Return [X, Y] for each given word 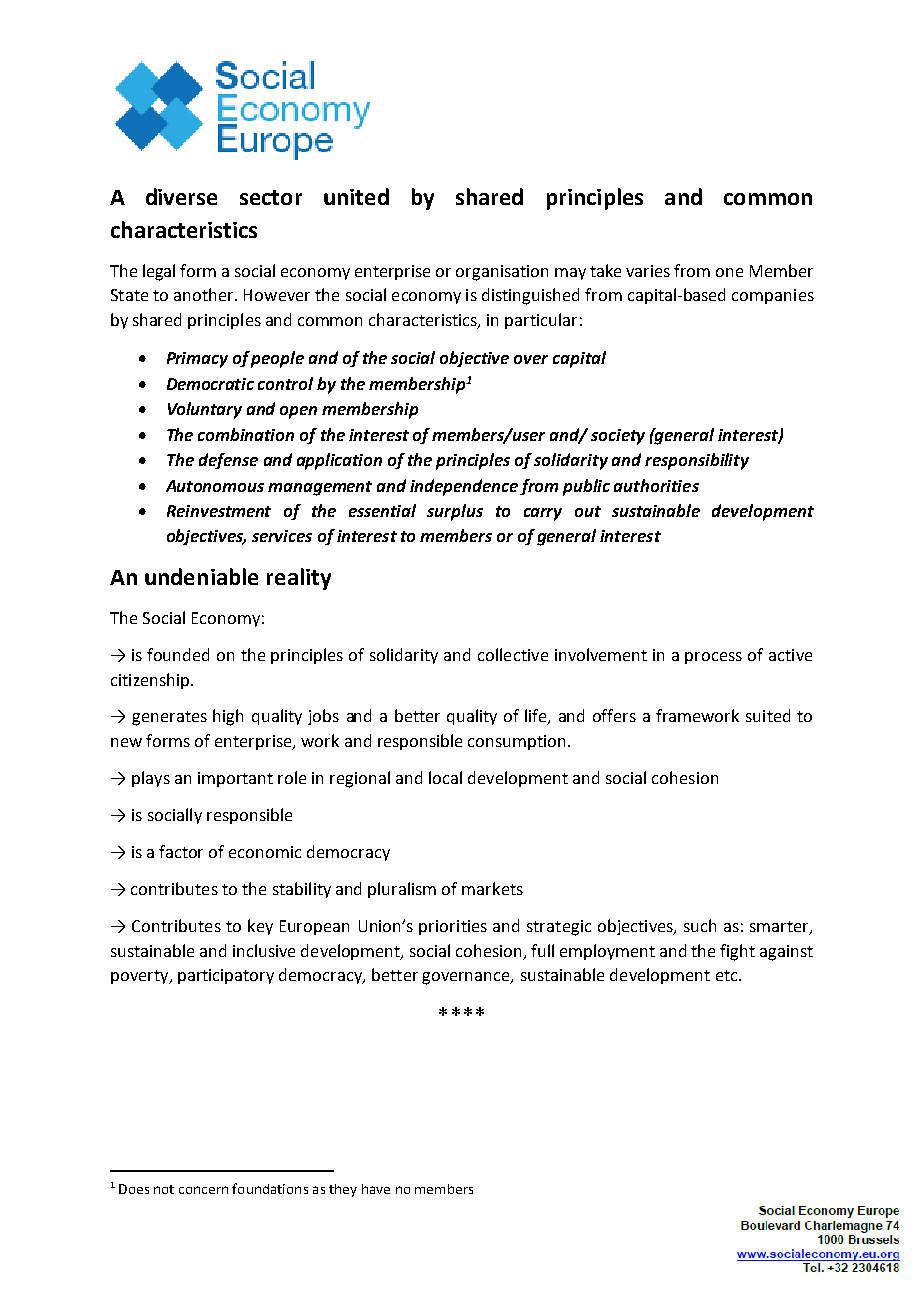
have [376, 1189]
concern [203, 1190]
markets [492, 888]
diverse [181, 196]
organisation [502, 273]
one [729, 272]
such [700, 925]
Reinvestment [219, 511]
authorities [656, 485]
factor [181, 851]
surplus [455, 512]
